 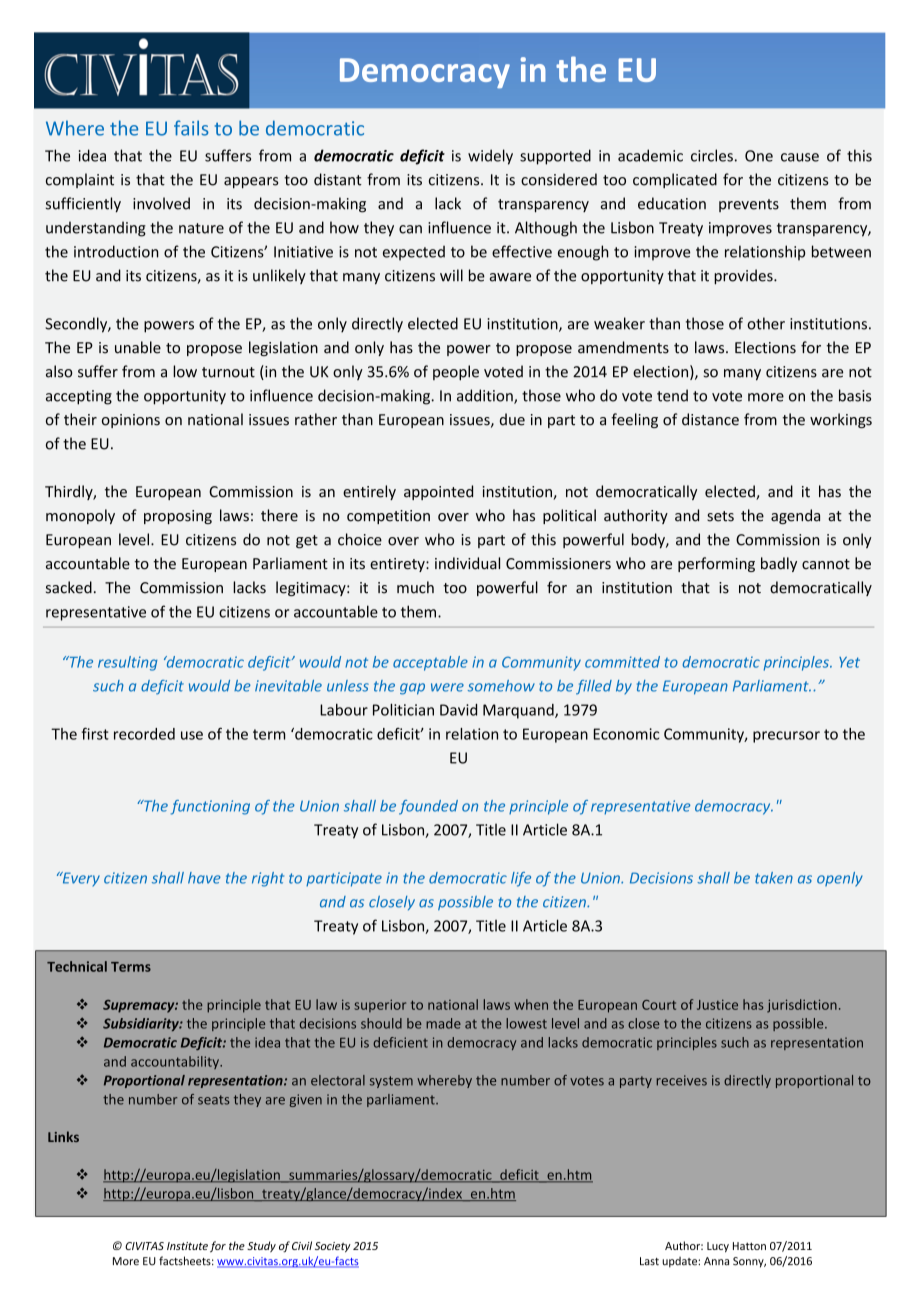 What do you see at coordinates (447, 687) in the document?
I see `were` at bounding box center [447, 687].
